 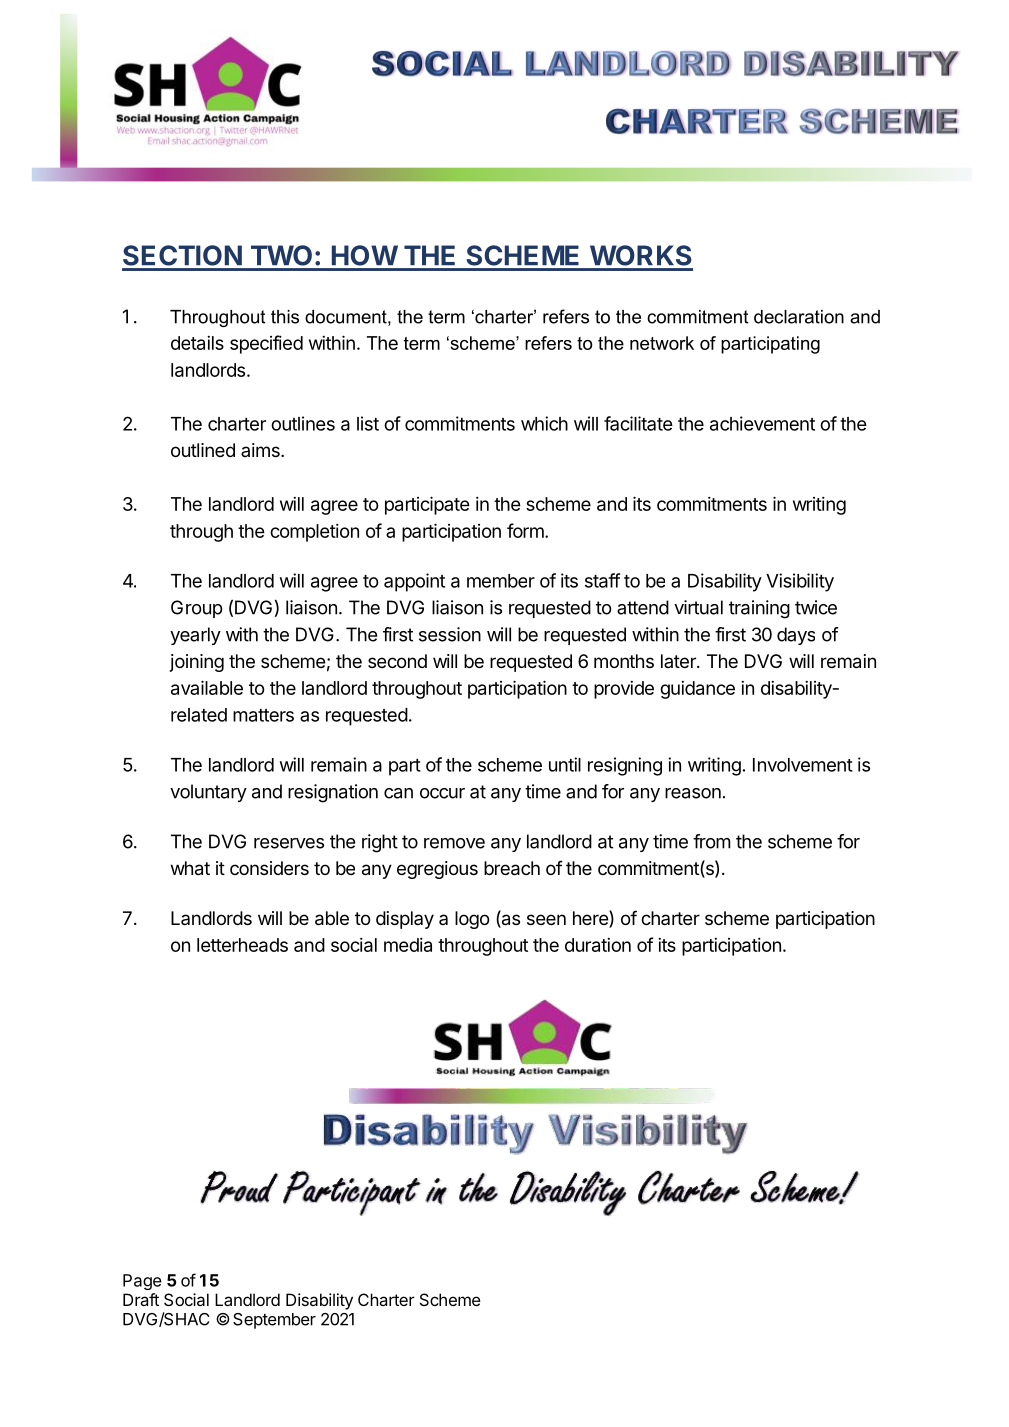 I want to click on from, so click(x=712, y=841).
